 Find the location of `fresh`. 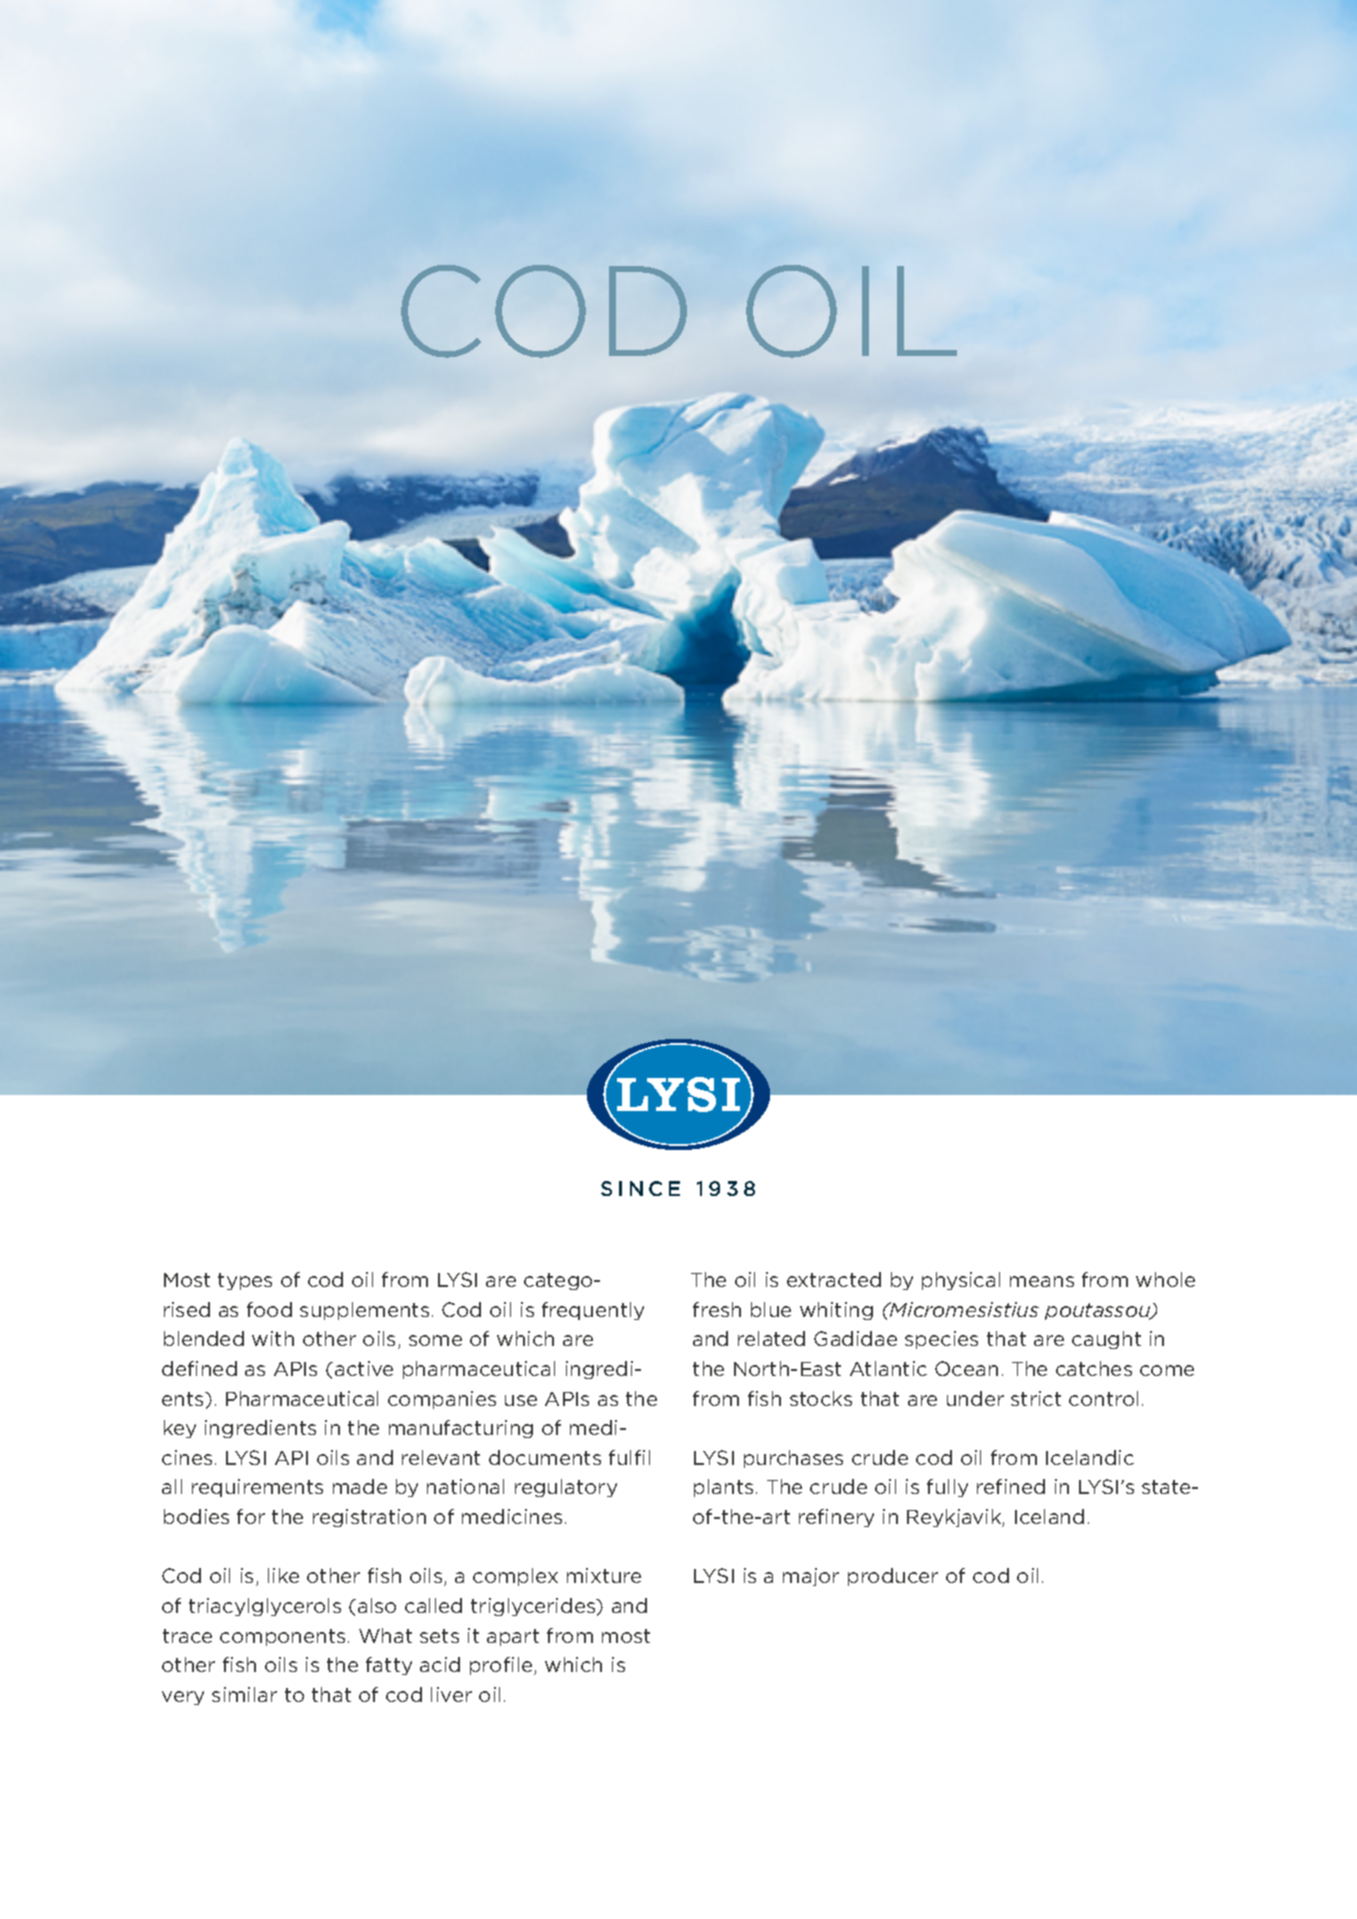

fresh is located at coordinates (717, 1309).
